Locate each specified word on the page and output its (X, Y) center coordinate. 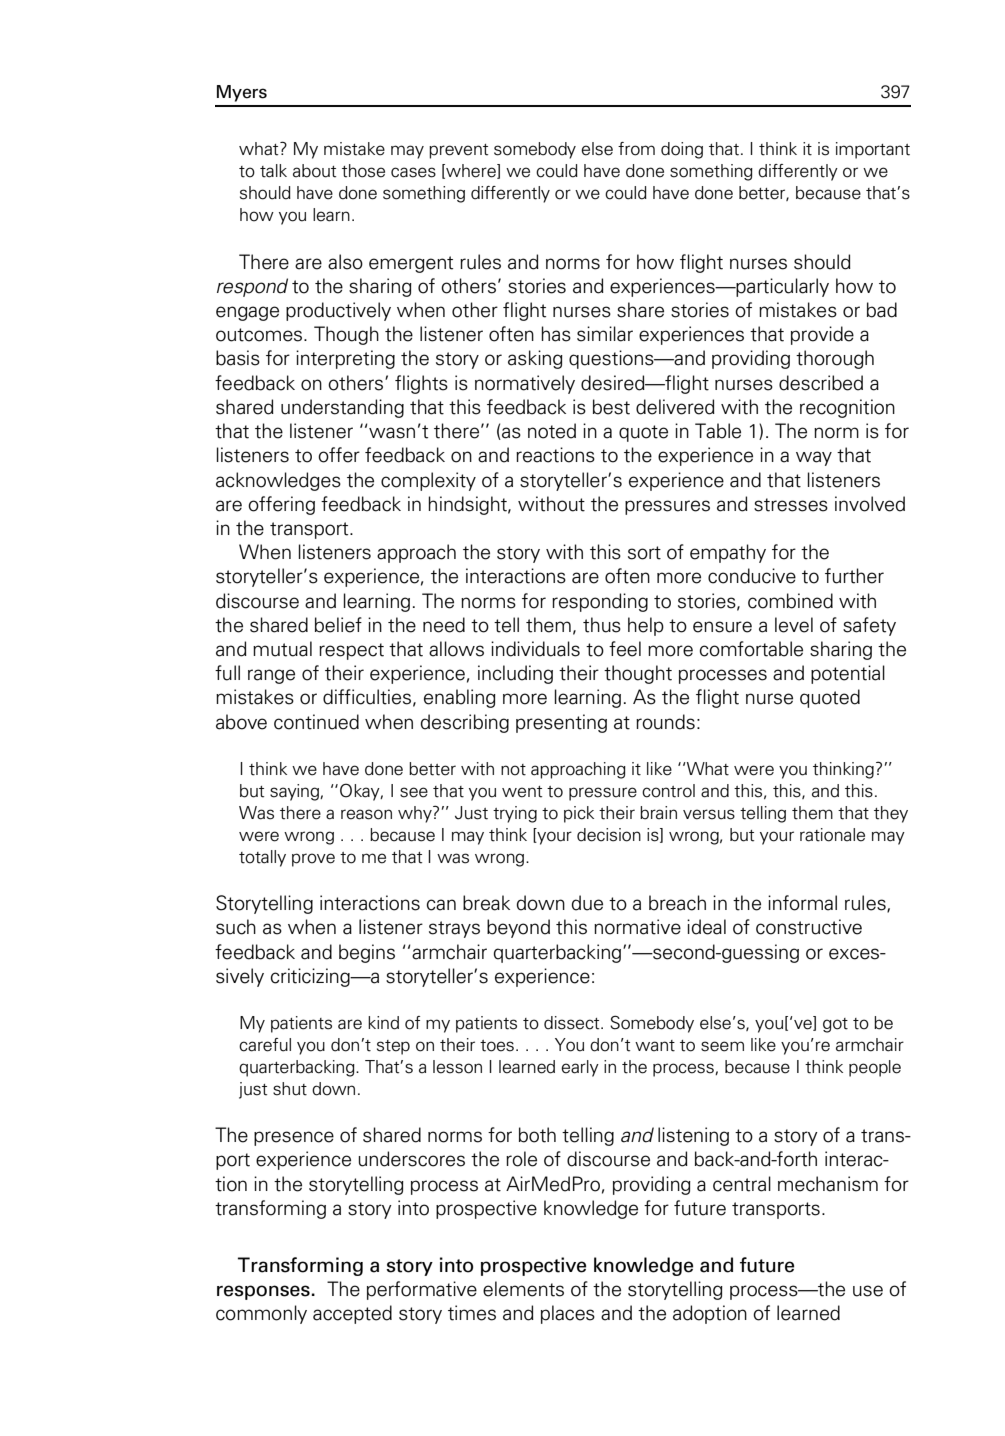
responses (263, 1292)
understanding (342, 408)
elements (523, 1289)
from (636, 149)
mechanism (828, 1184)
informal (802, 903)
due (587, 903)
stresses (791, 505)
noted (552, 431)
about (314, 171)
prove (313, 860)
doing (682, 150)
